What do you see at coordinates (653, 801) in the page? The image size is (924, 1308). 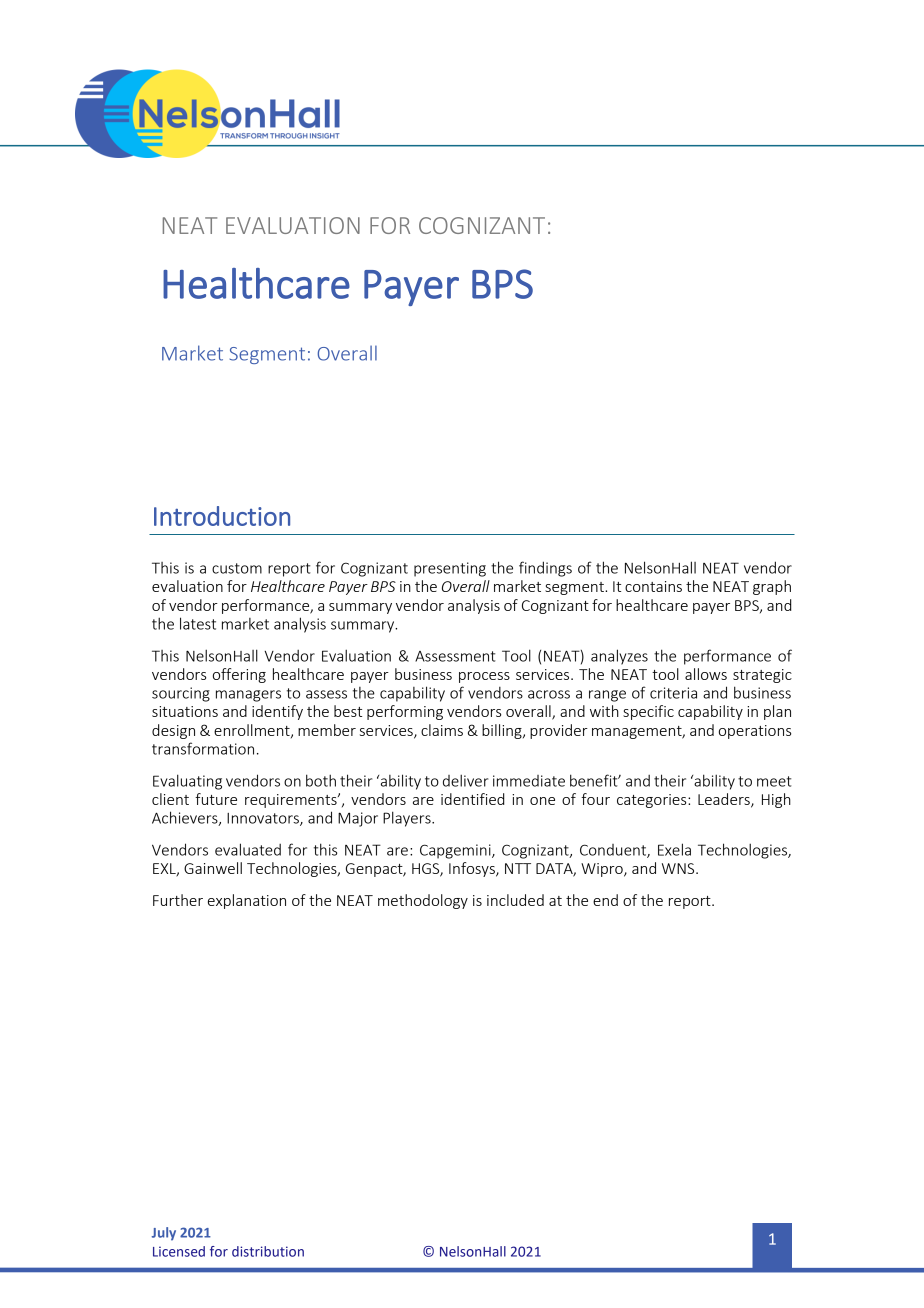 I see `categories` at bounding box center [653, 801].
